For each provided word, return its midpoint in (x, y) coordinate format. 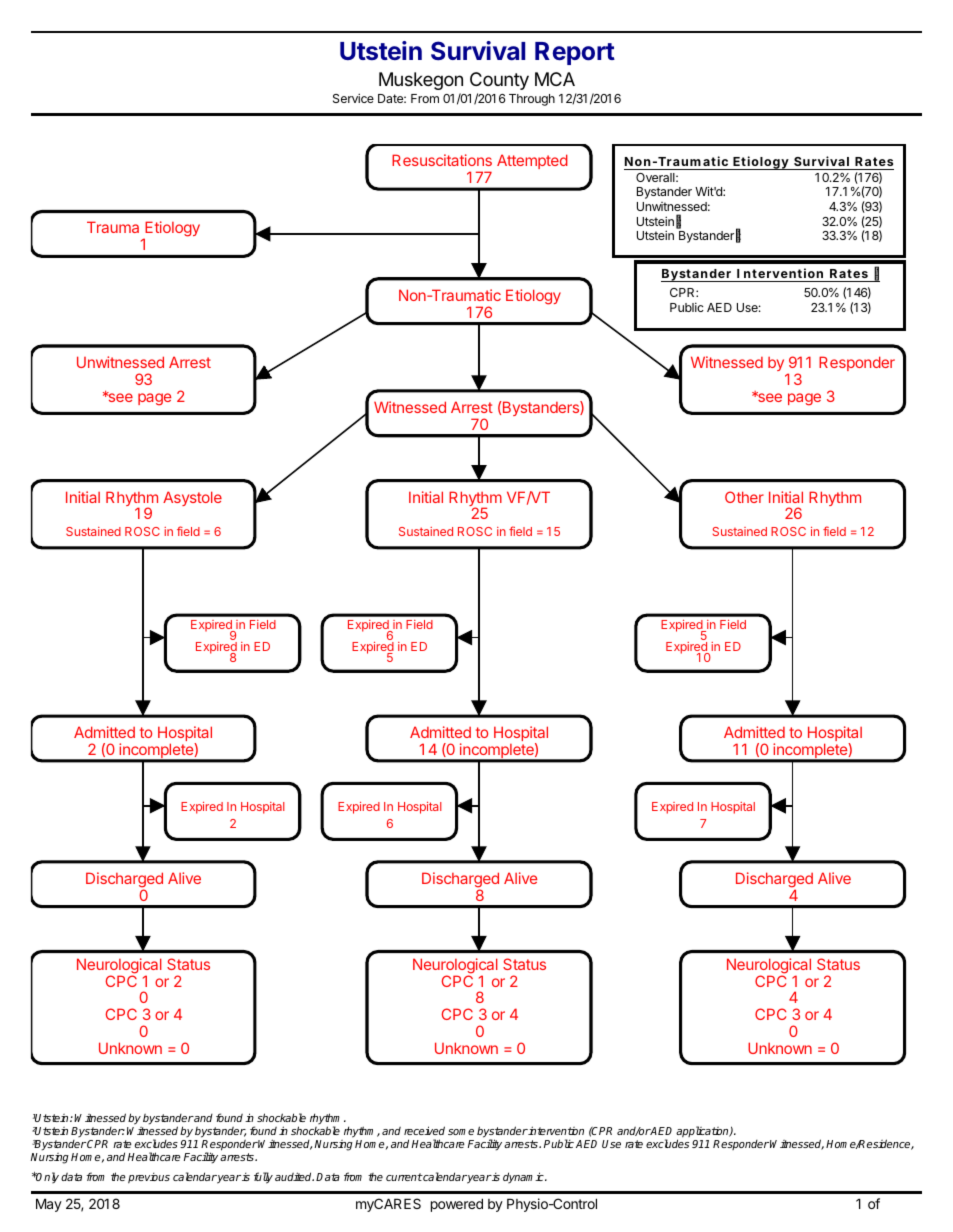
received (424, 1130)
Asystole (192, 498)
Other (744, 497)
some (461, 1132)
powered (457, 1205)
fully (263, 1178)
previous (149, 1178)
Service (353, 98)
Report (575, 53)
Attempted (532, 161)
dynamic (524, 1177)
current (404, 1177)
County (499, 81)
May (49, 1205)
